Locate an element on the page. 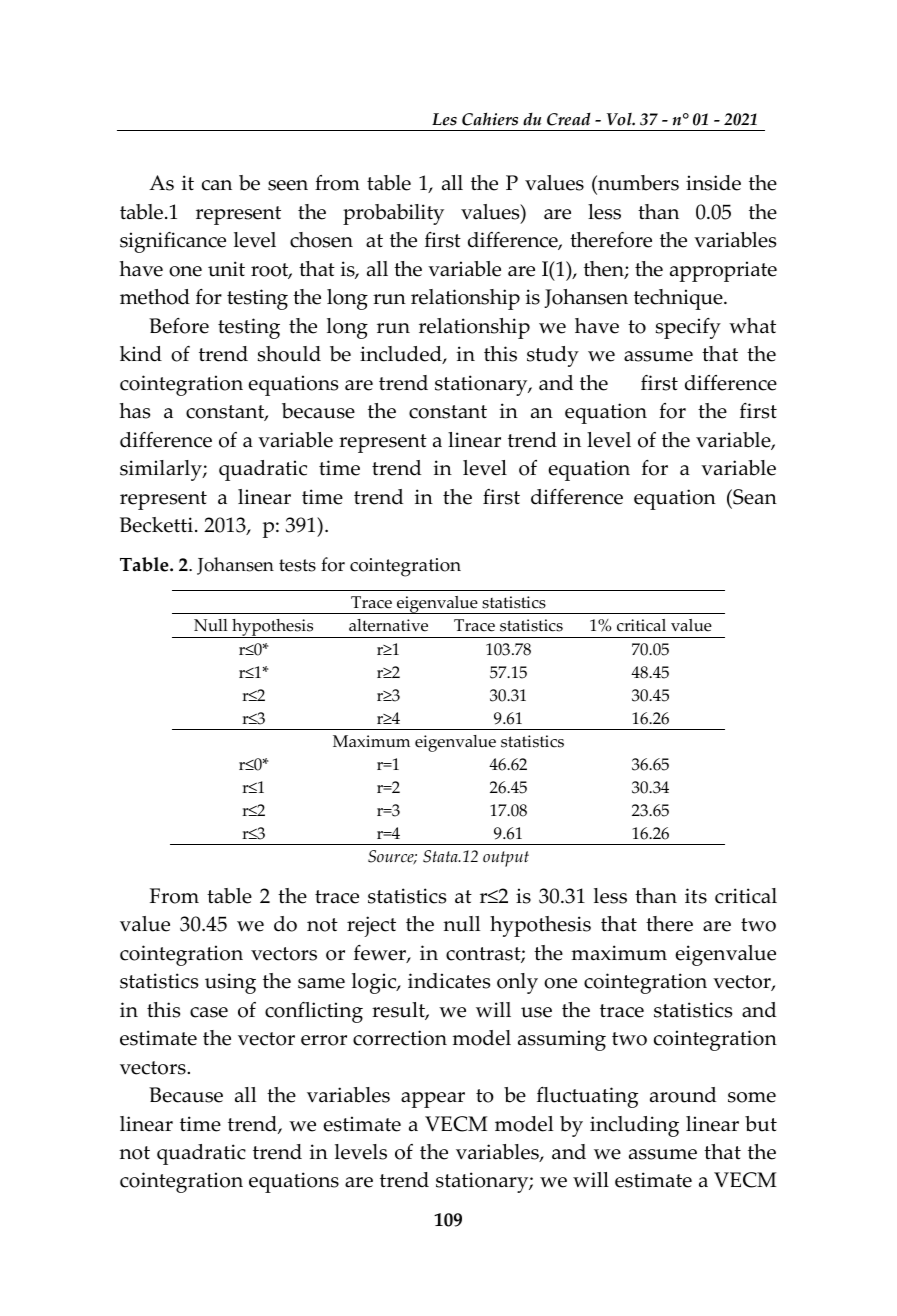 The height and width of the image is (1316, 897). its is located at coordinates (696, 896).
